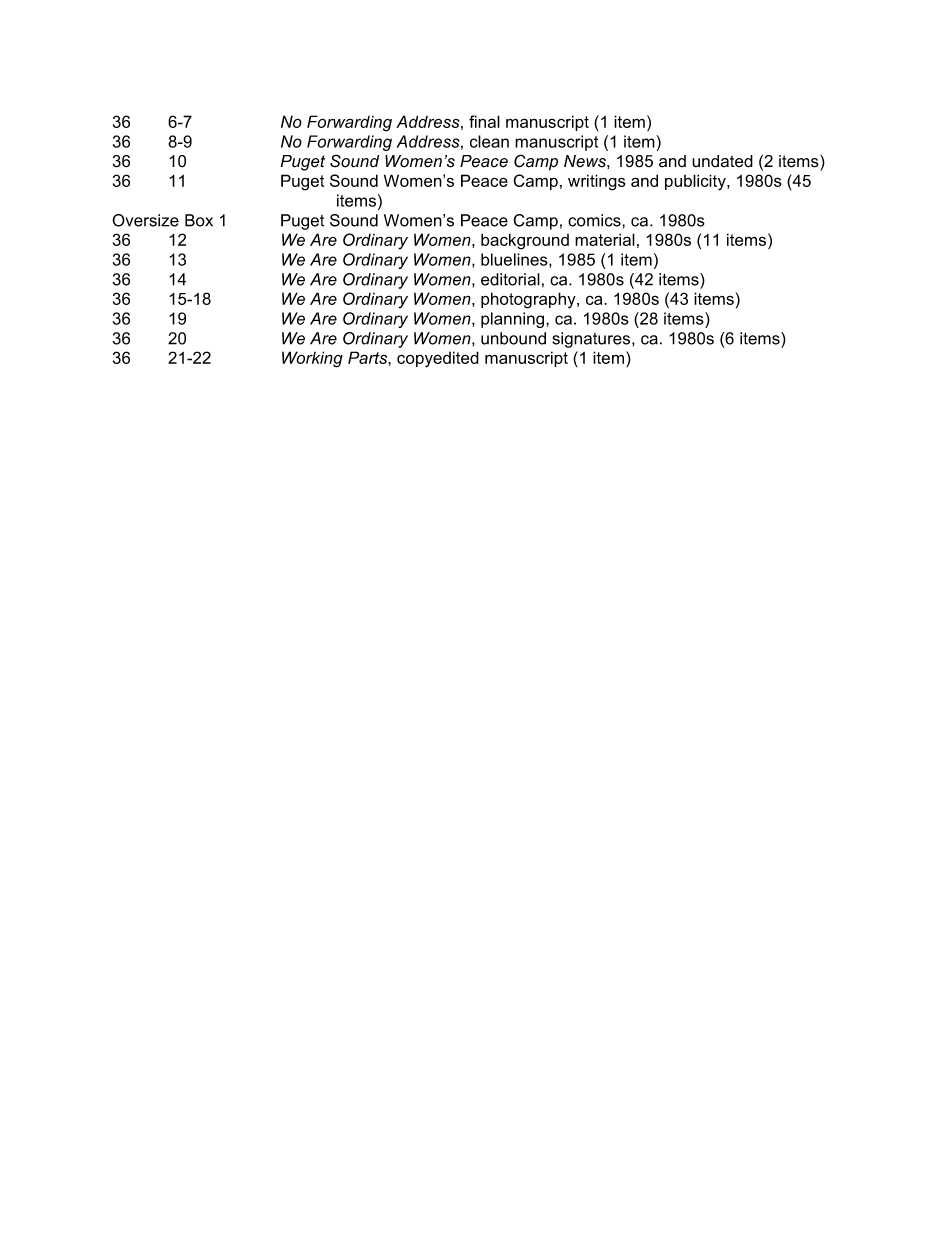  Describe the element at coordinates (605, 239) in the screenshot. I see `material` at that location.
